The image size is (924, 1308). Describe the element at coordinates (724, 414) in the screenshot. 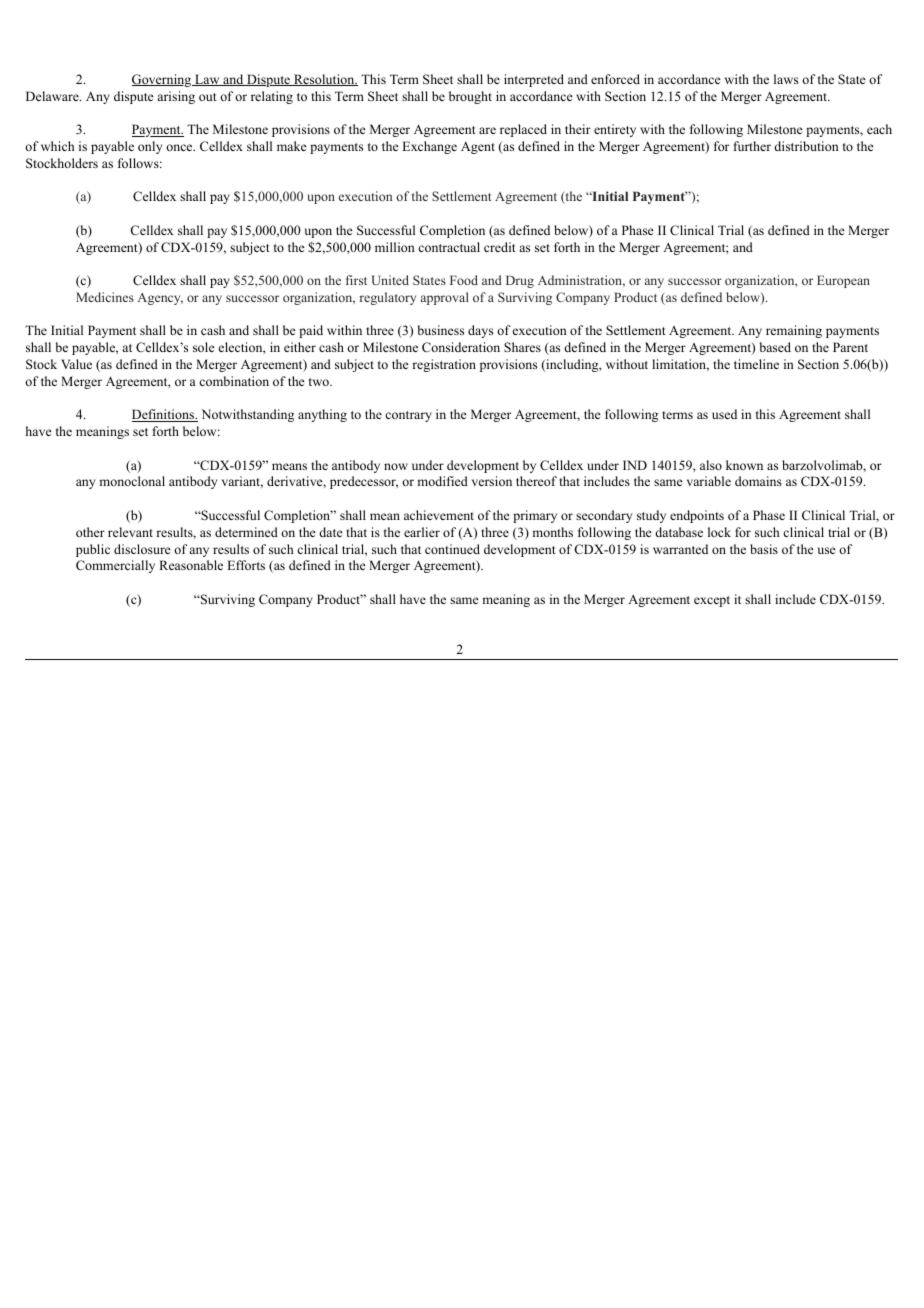

I see `used` at that location.
